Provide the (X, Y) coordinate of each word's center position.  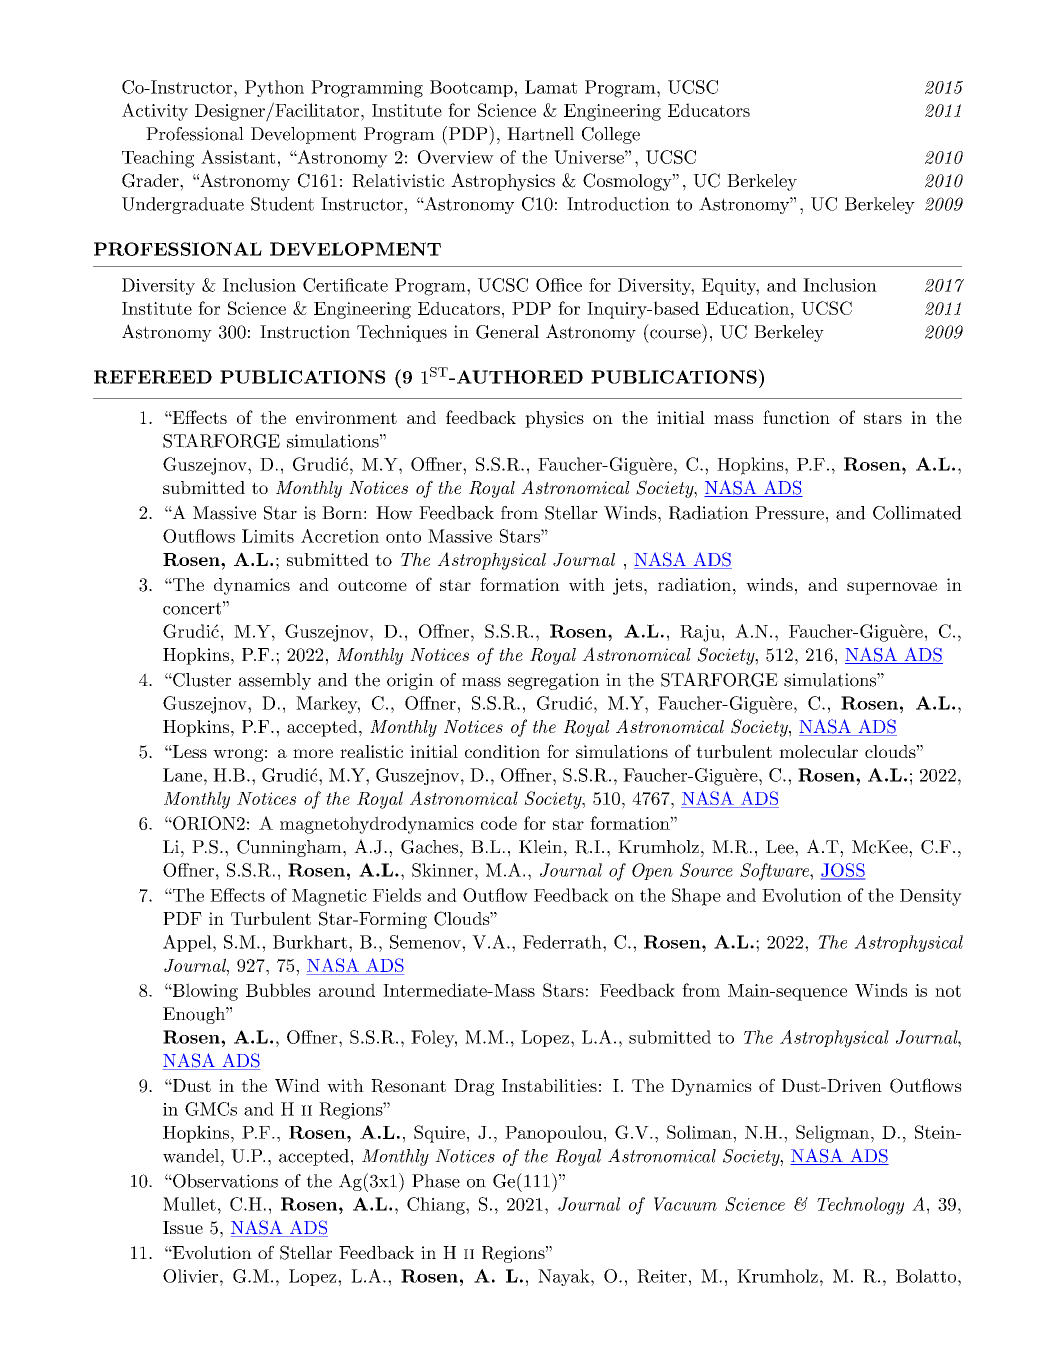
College (611, 135)
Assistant (238, 157)
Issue (183, 1227)
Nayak (565, 1277)
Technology (860, 1206)
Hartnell (540, 134)
